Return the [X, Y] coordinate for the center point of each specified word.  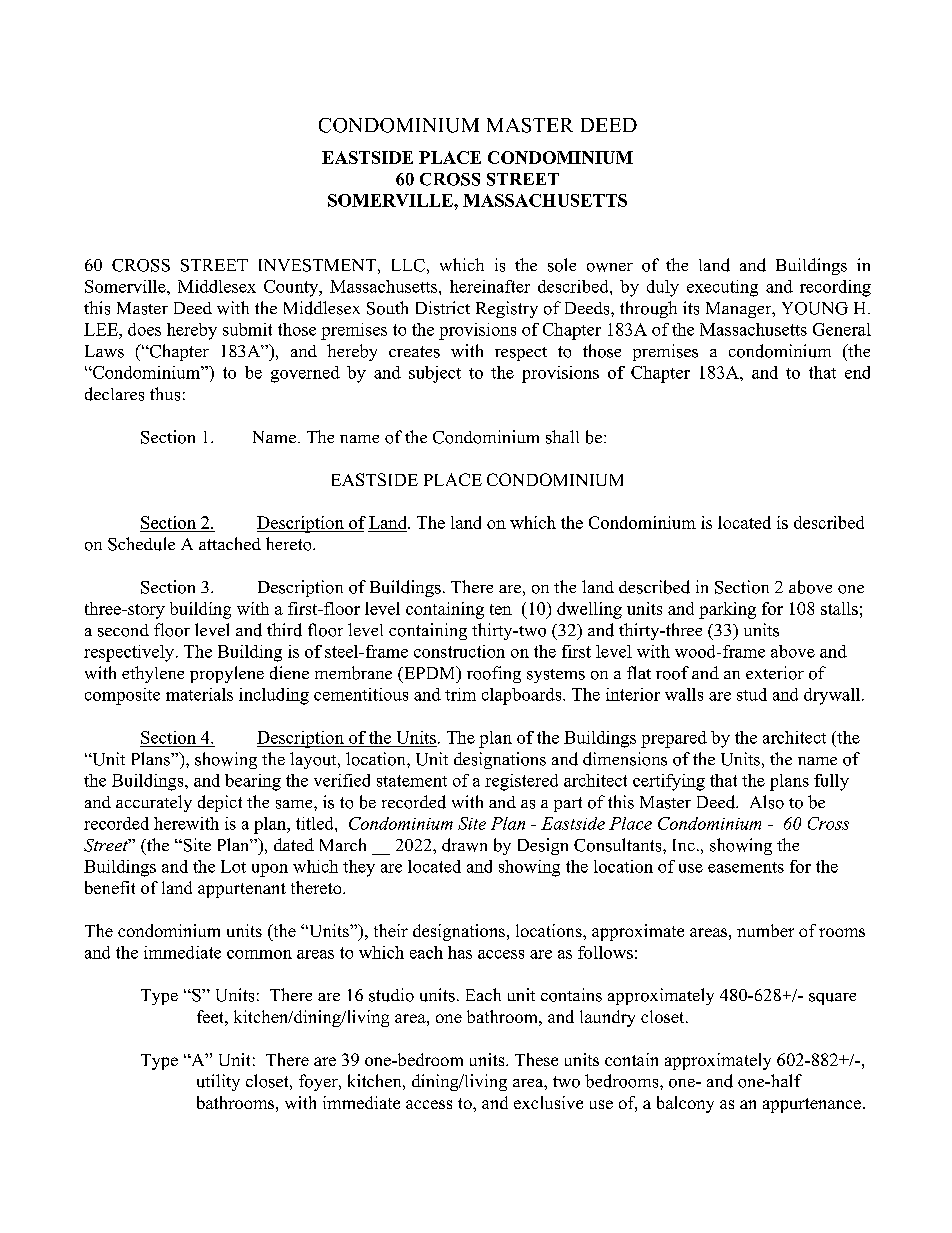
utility [218, 1082]
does [144, 329]
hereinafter [490, 286]
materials [199, 694]
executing [722, 288]
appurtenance [812, 1105]
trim [460, 694]
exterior [775, 673]
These [536, 1059]
